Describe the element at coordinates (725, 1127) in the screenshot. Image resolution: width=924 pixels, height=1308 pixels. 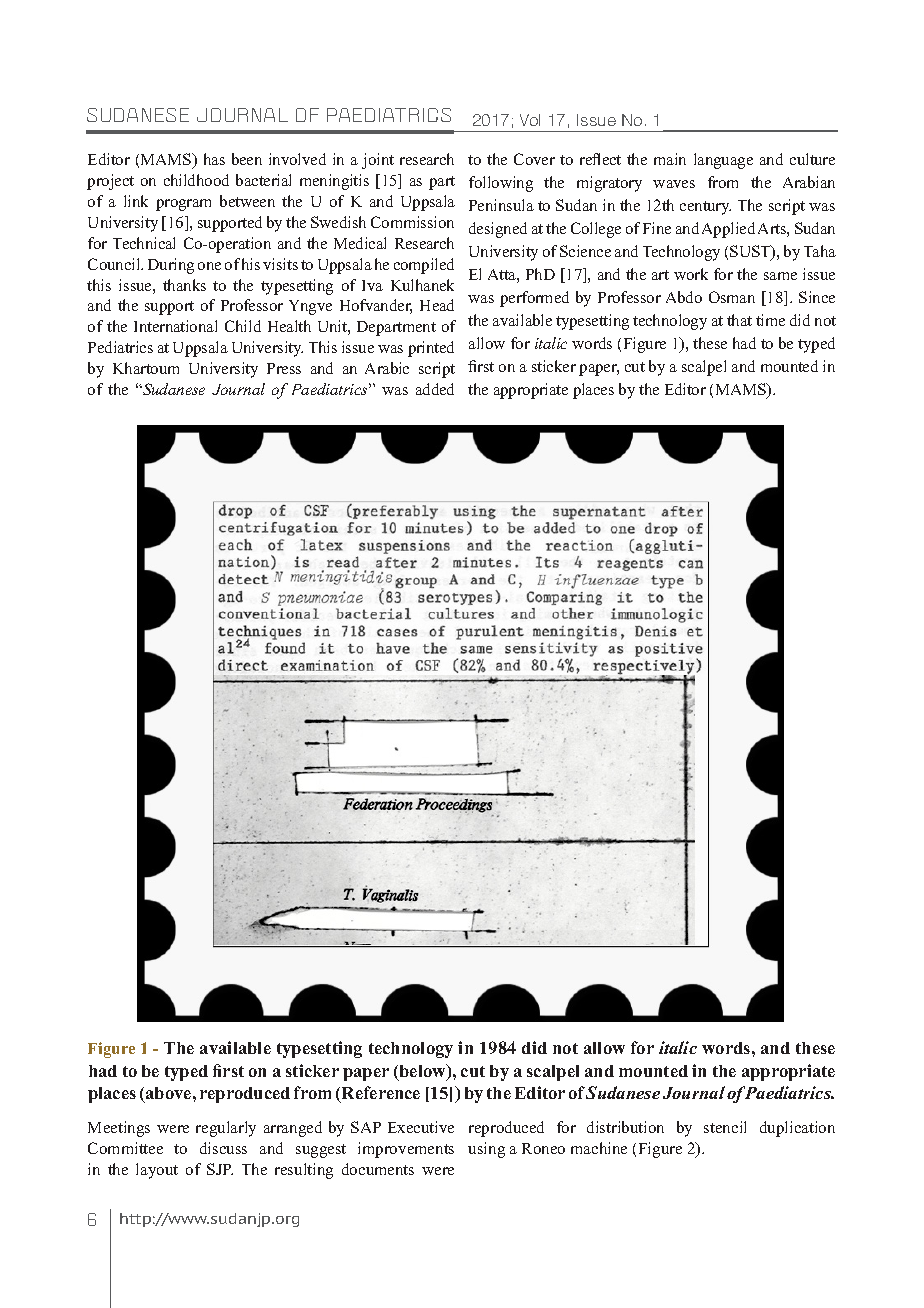
I see `stencil` at that location.
